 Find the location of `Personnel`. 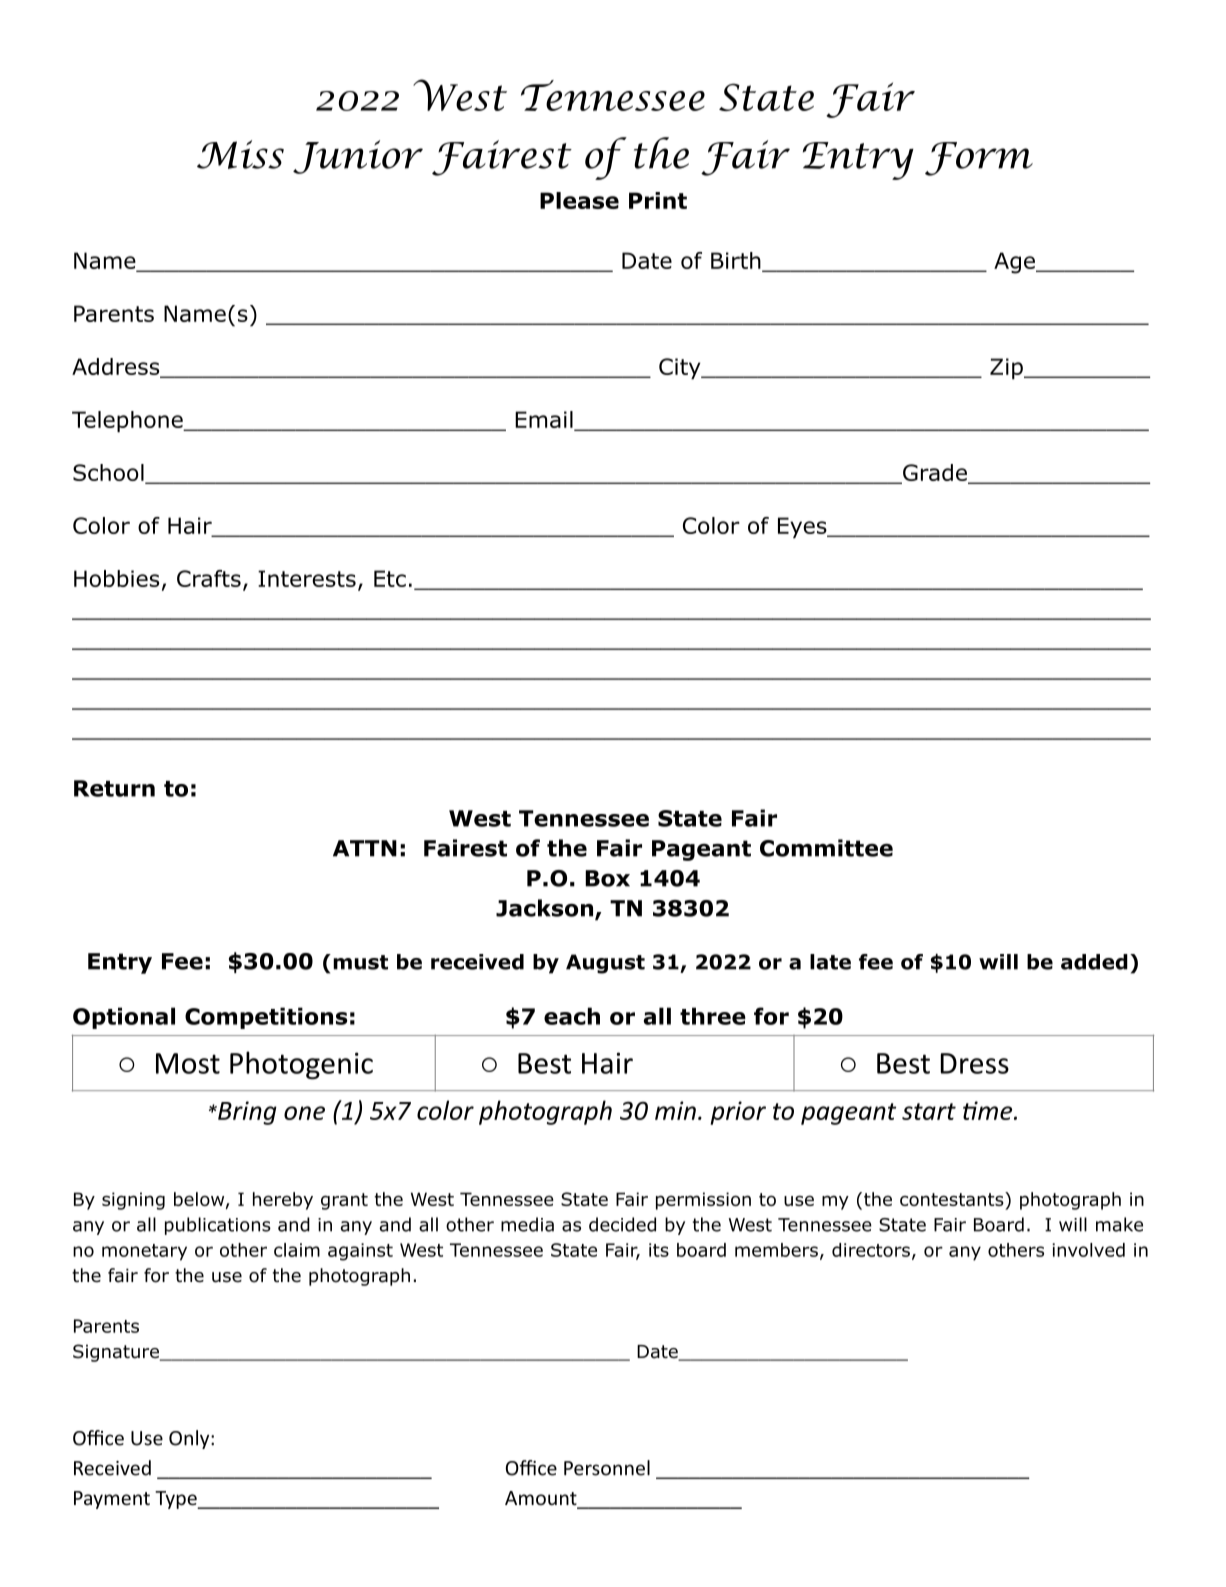

Personnel is located at coordinates (607, 1468).
